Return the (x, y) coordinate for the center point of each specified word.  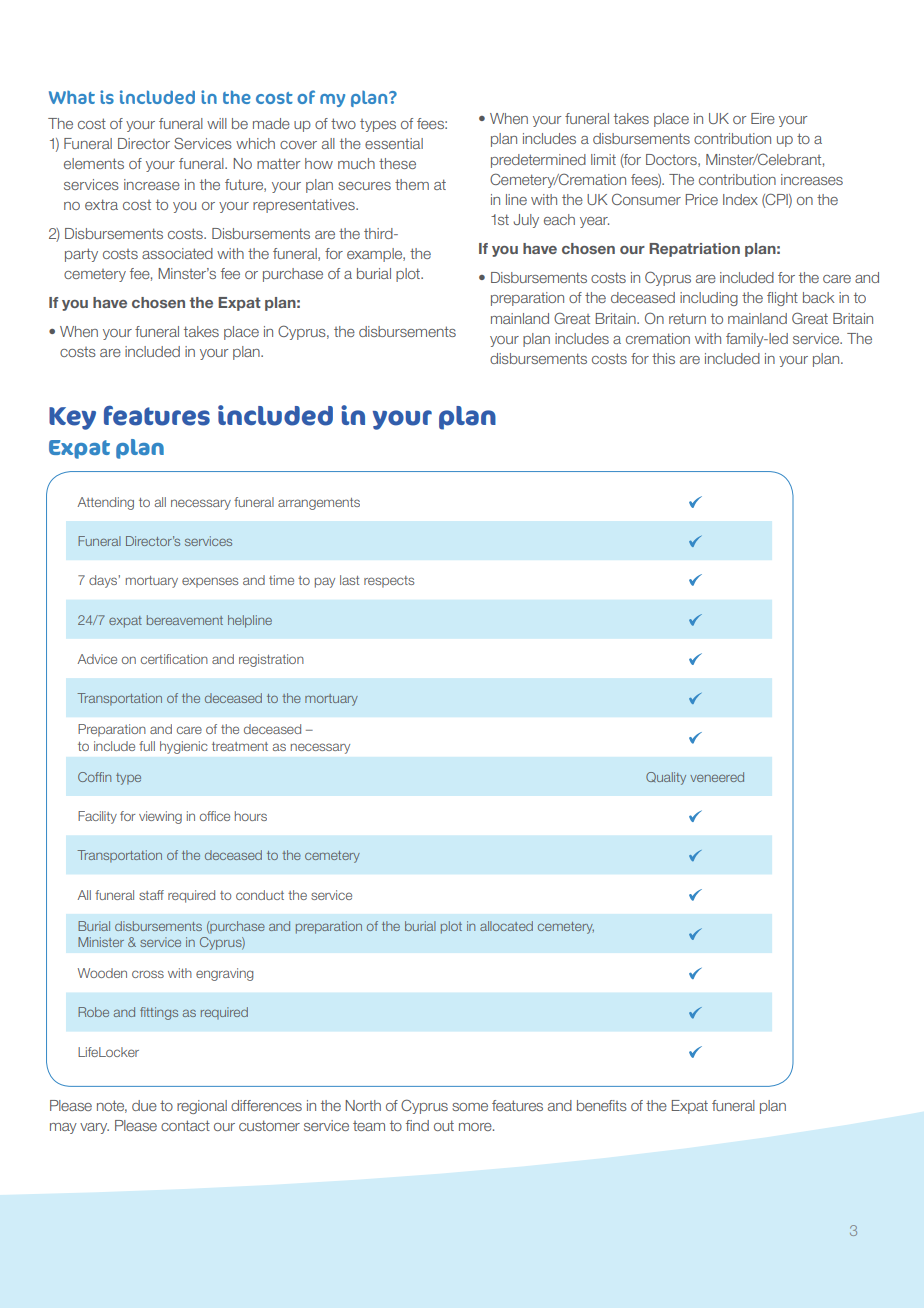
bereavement (185, 620)
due (144, 1105)
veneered (717, 777)
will (217, 123)
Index (740, 199)
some (470, 1107)
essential (394, 143)
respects (389, 582)
